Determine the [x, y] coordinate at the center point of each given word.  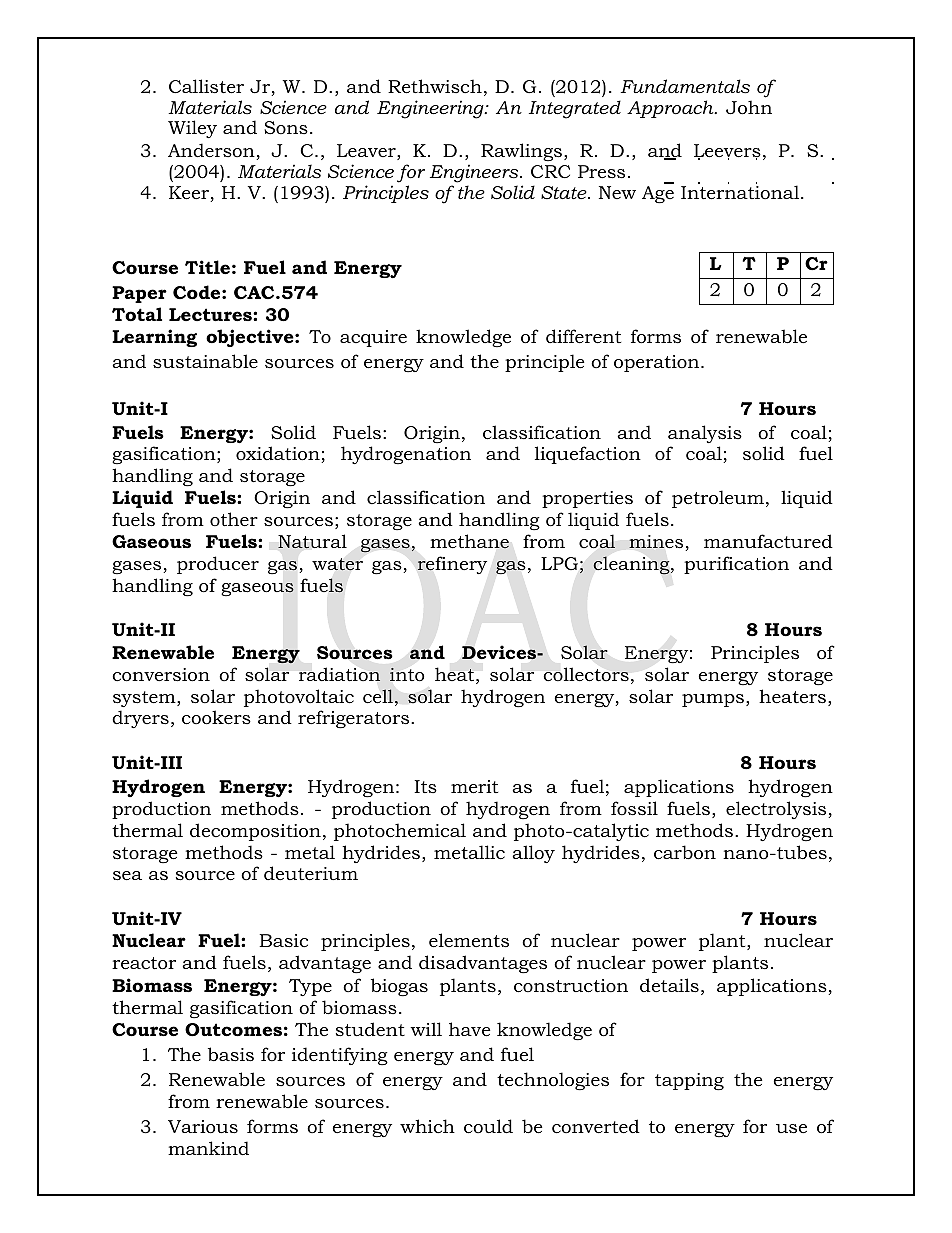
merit [474, 786]
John [749, 107]
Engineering [431, 109]
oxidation [279, 454]
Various [203, 1127]
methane [469, 541]
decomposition [255, 832]
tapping [689, 1081]
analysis [705, 434]
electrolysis [777, 810]
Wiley [192, 129]
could [488, 1126]
